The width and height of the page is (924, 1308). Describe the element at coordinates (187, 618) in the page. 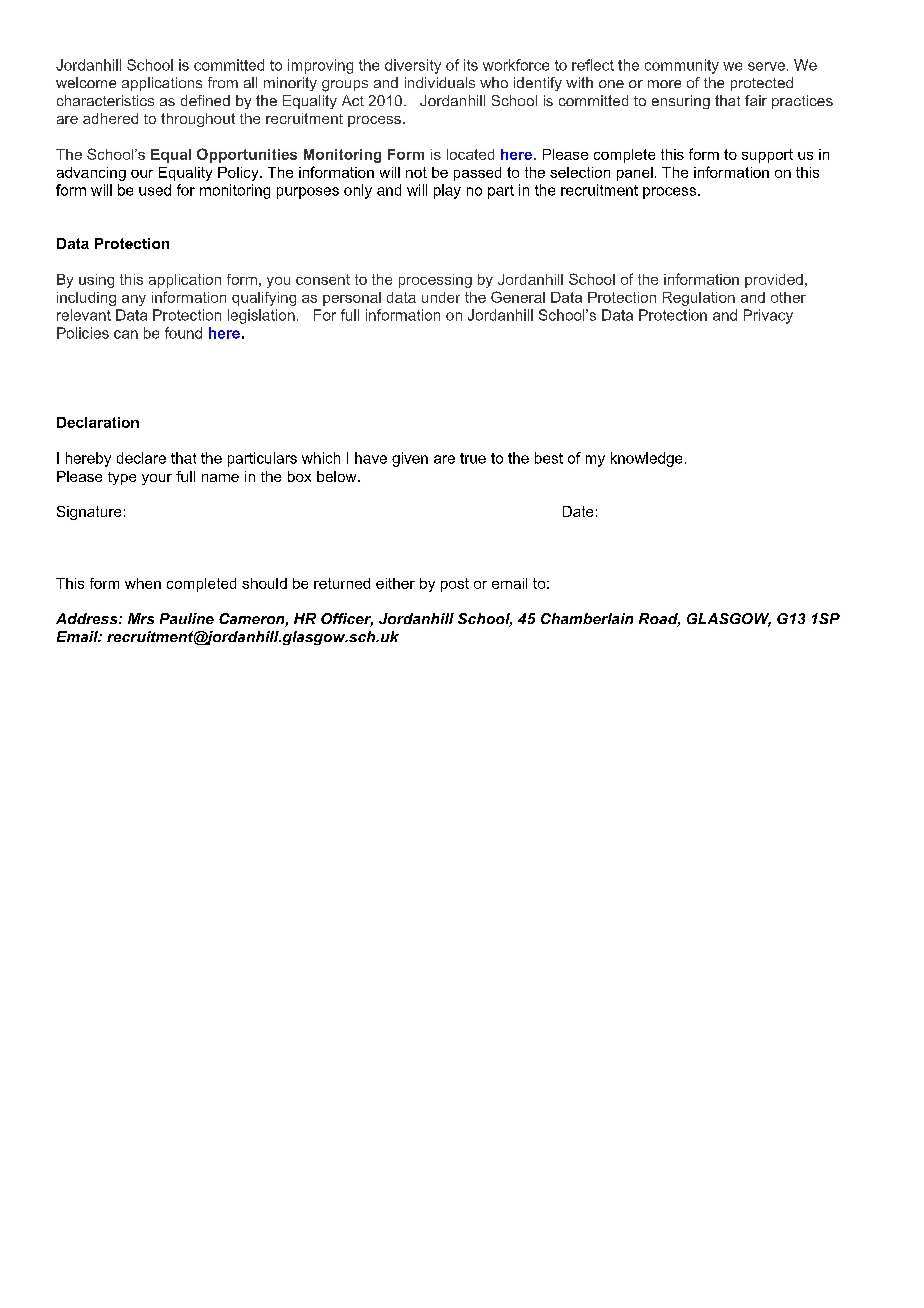

I see `Pauline` at that location.
